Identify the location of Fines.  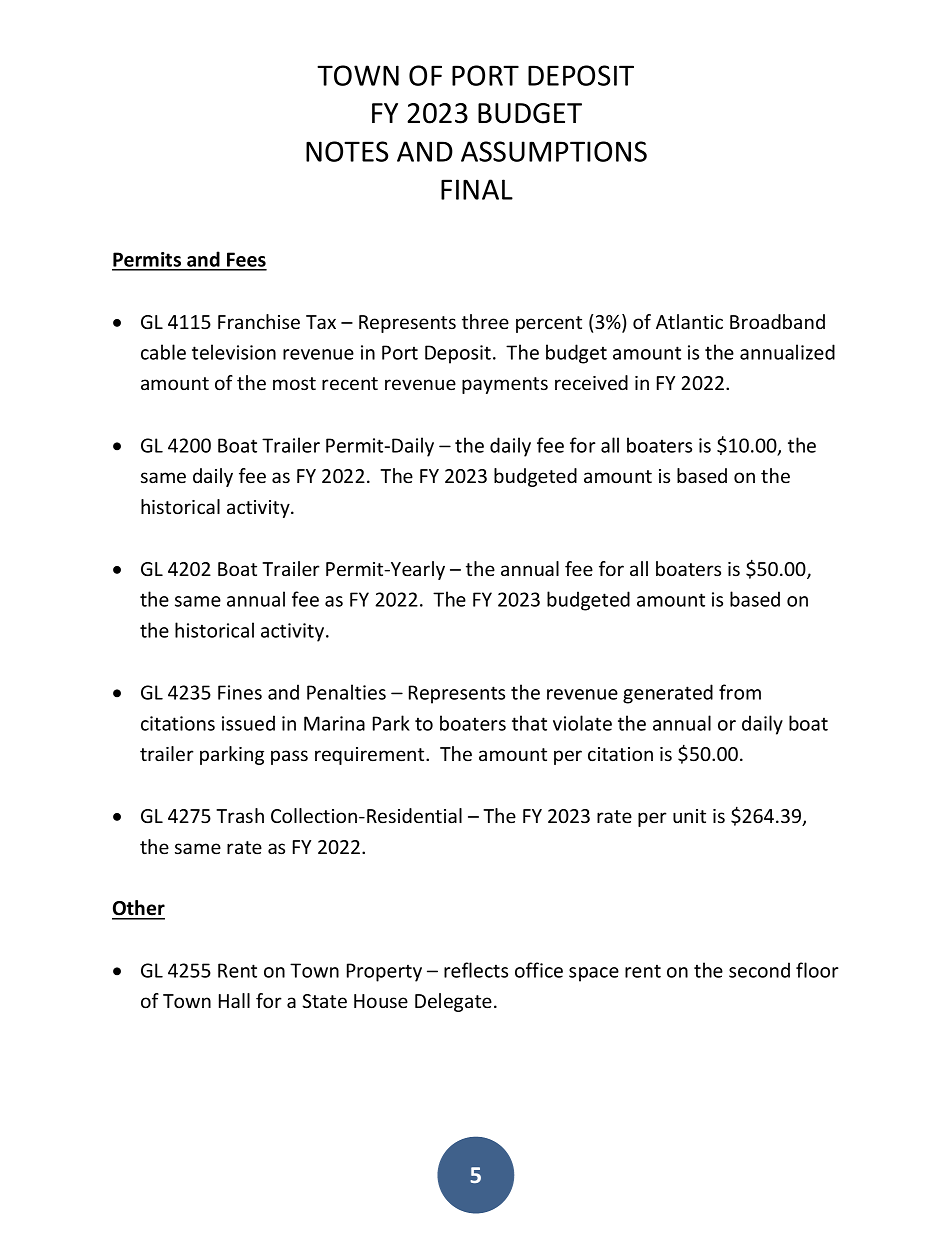
(240, 692).
